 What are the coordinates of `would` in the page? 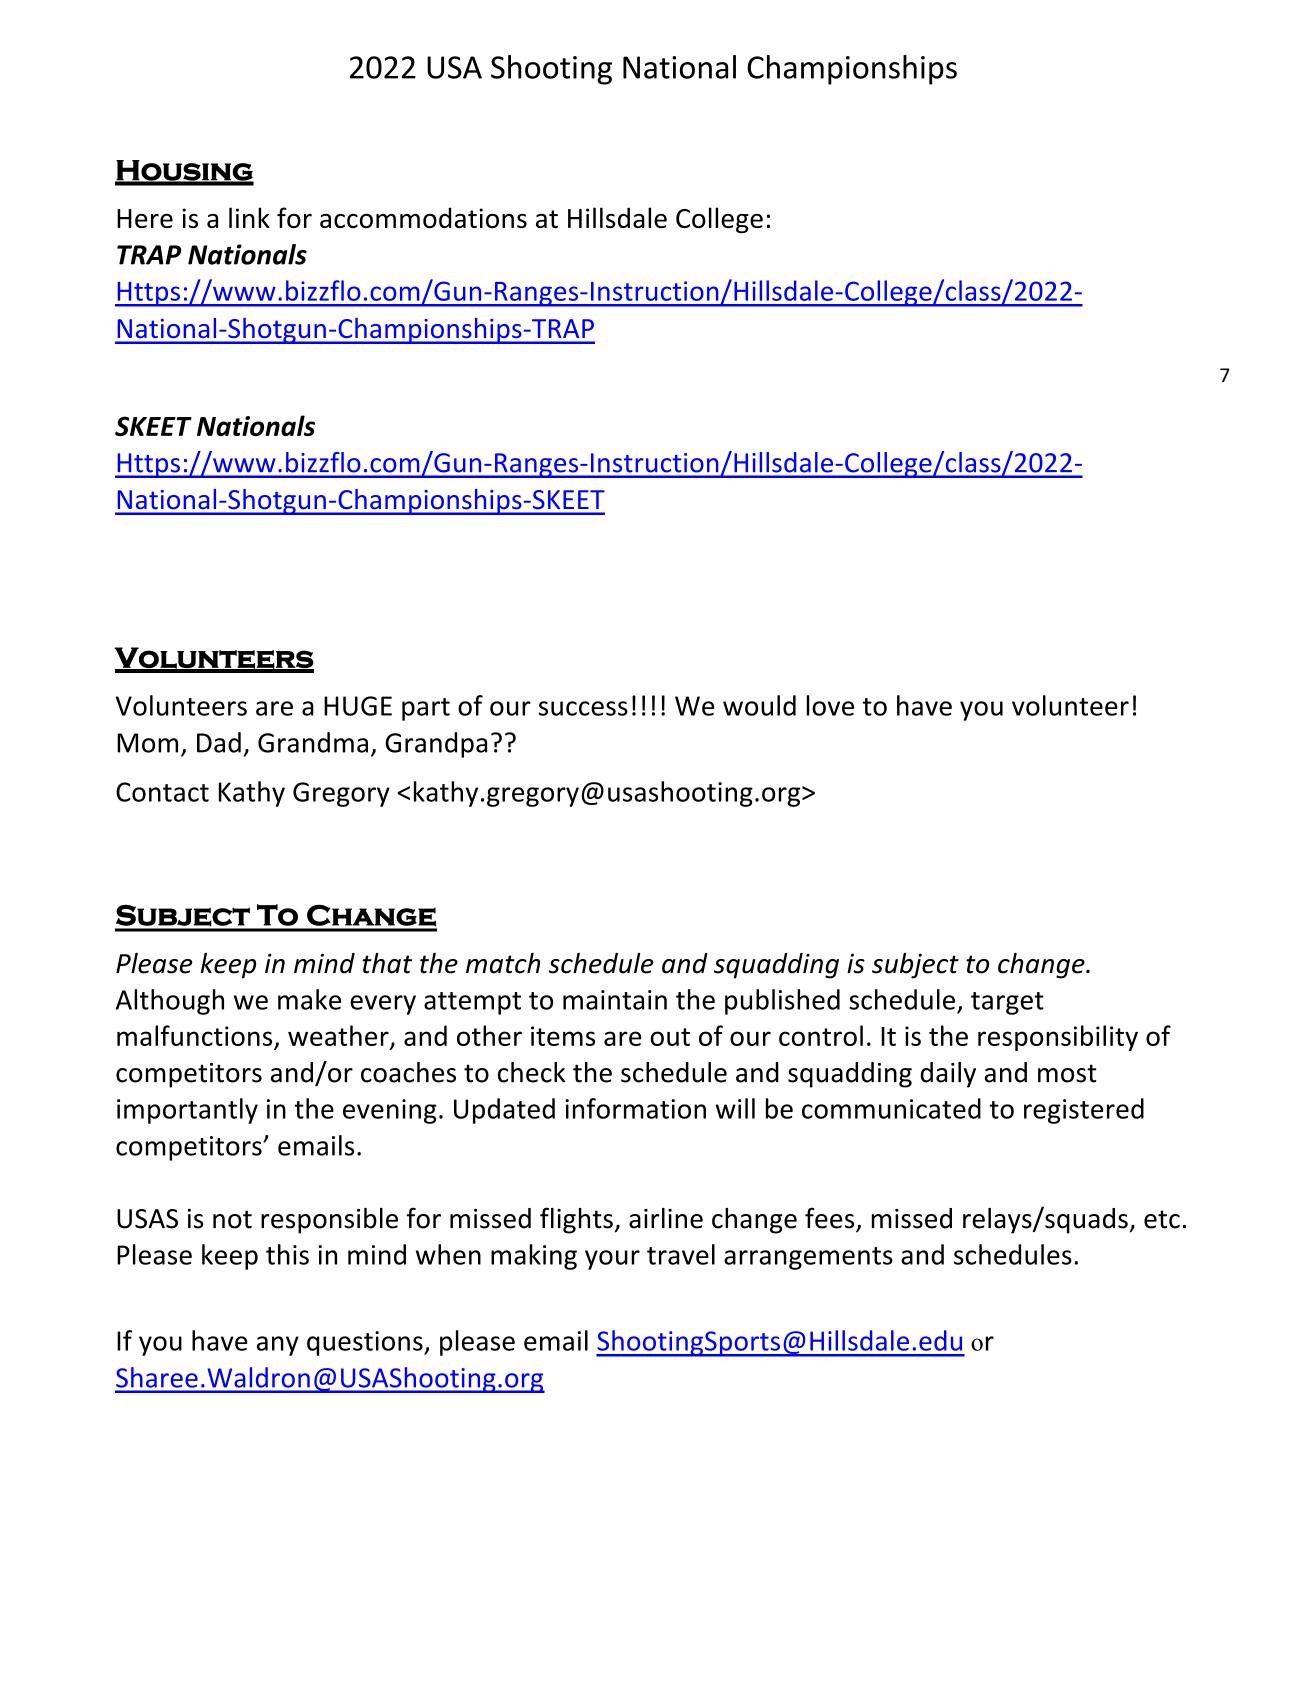 It's located at (759, 705).
